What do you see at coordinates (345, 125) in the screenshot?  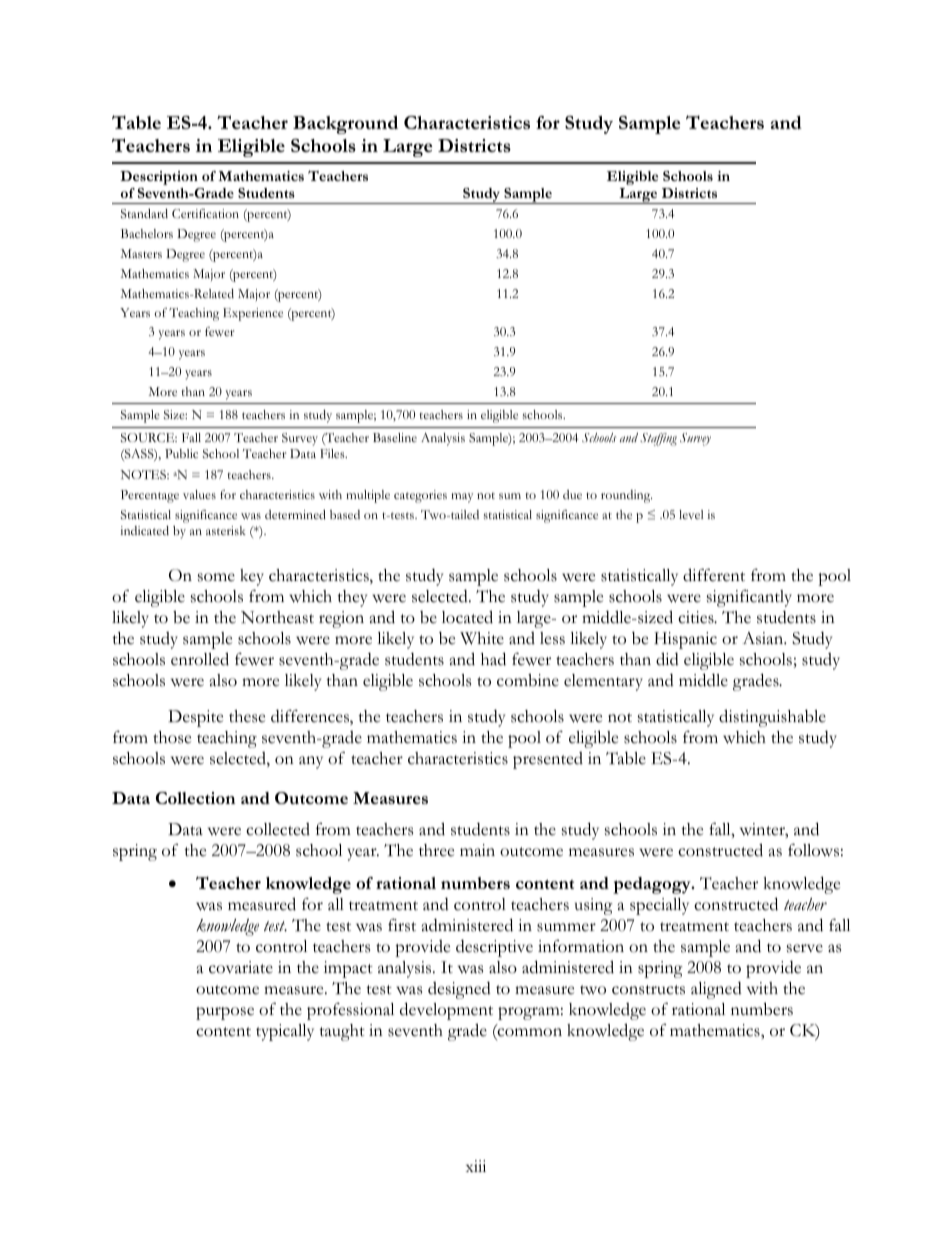 I see `Background` at bounding box center [345, 125].
